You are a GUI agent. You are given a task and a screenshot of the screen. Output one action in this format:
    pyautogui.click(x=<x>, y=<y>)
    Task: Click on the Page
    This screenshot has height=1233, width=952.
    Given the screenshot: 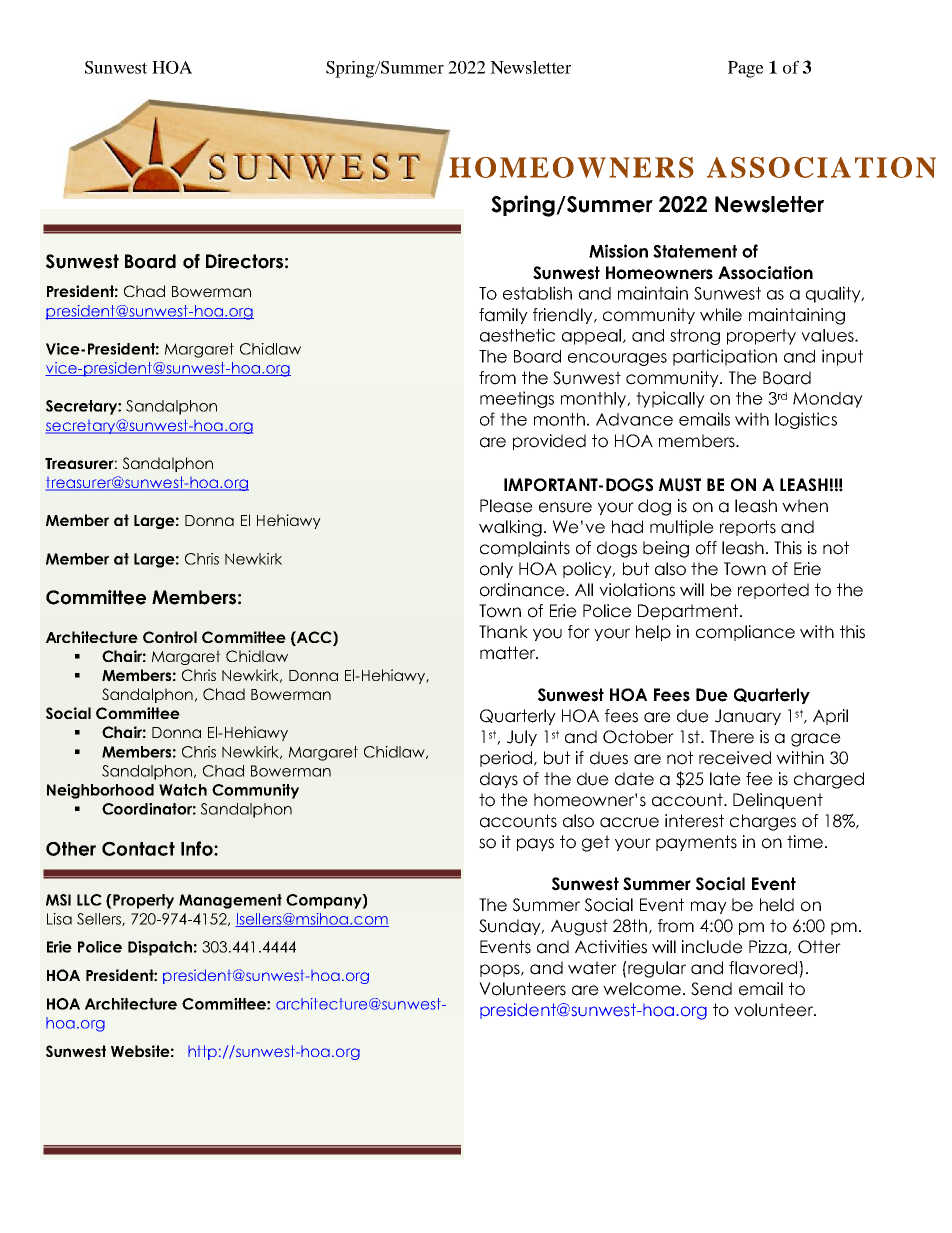 What is the action you would take?
    pyautogui.click(x=746, y=69)
